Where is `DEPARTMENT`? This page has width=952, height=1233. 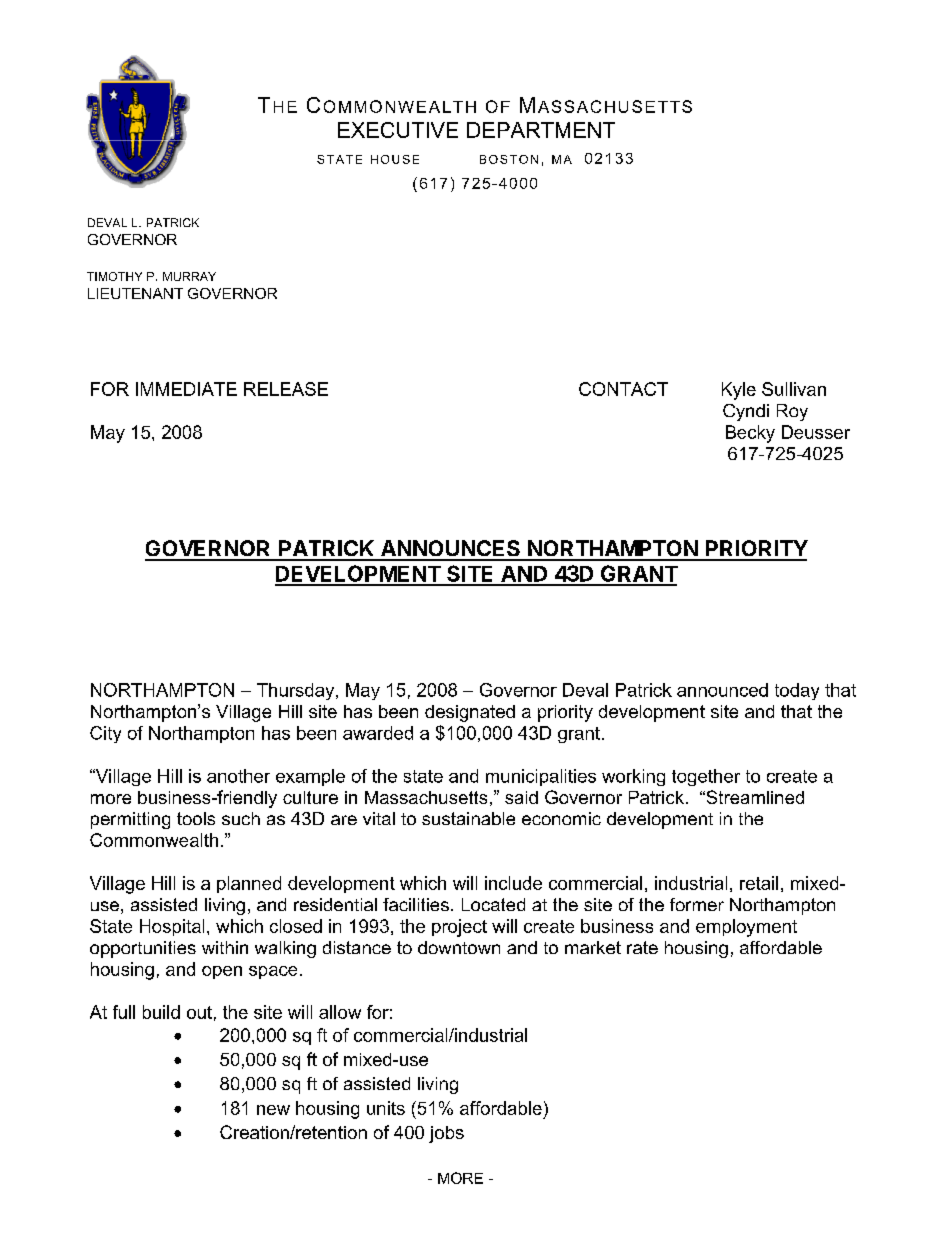 DEPARTMENT is located at coordinates (541, 130).
